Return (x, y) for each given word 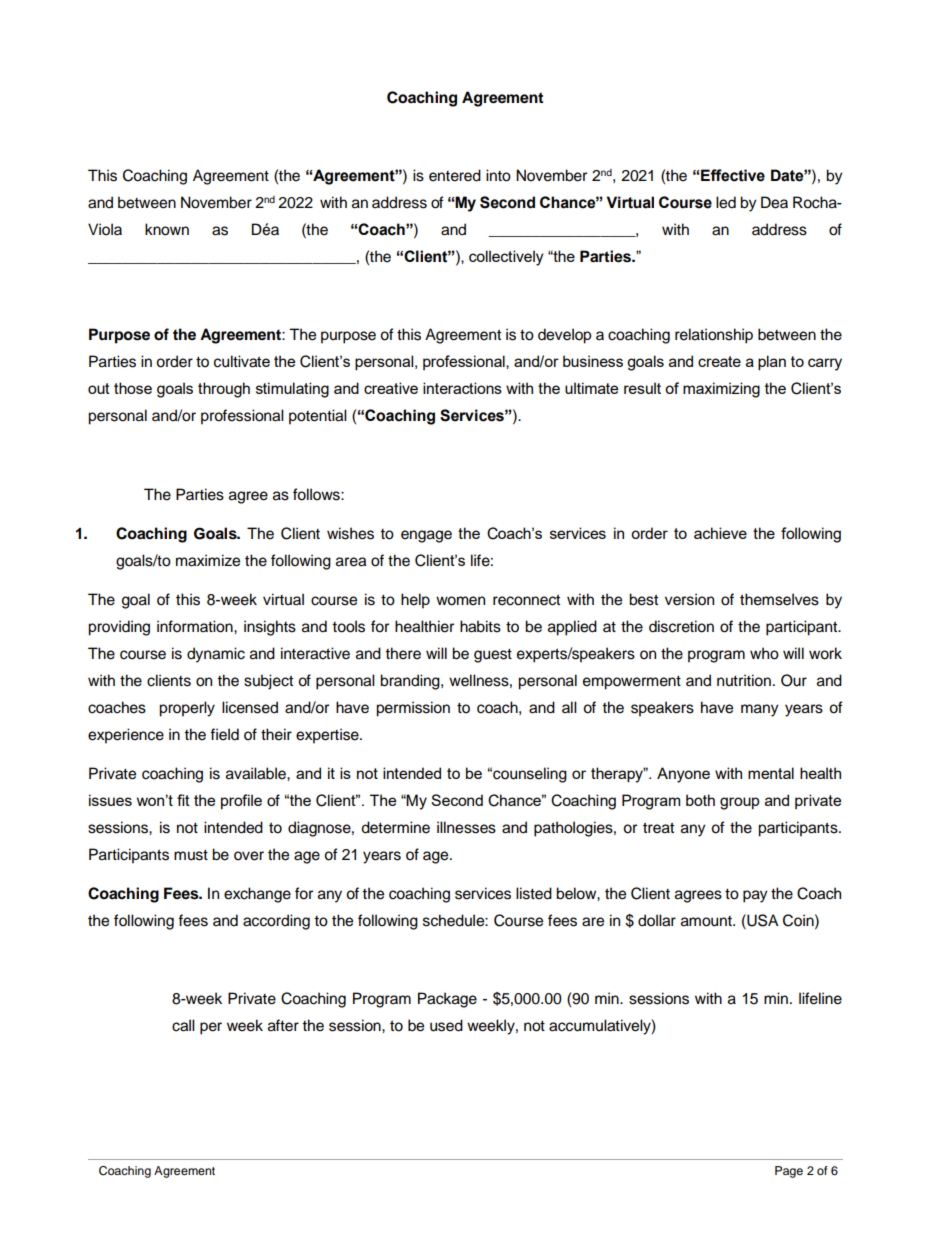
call (183, 1025)
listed (534, 893)
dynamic (216, 655)
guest (493, 656)
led (726, 202)
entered (455, 175)
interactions (462, 388)
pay (755, 896)
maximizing (721, 390)
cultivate (242, 361)
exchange (257, 895)
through (224, 390)
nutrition (744, 680)
